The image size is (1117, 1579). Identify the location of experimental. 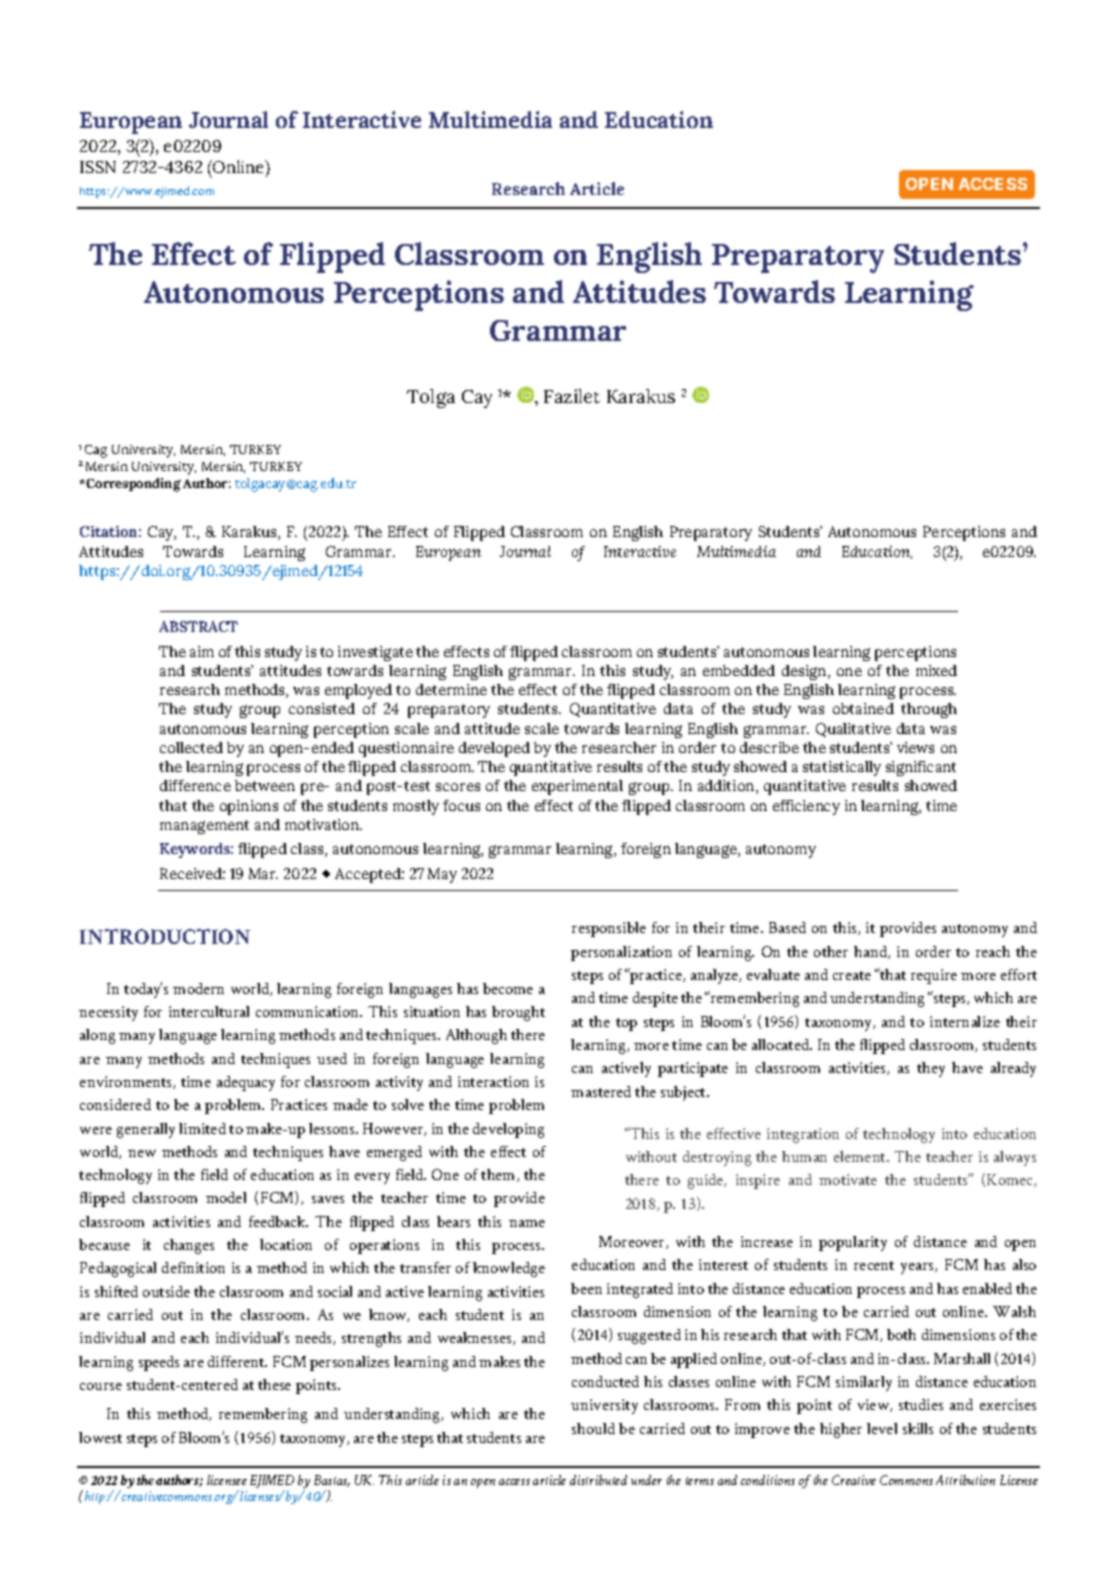
(577, 787).
